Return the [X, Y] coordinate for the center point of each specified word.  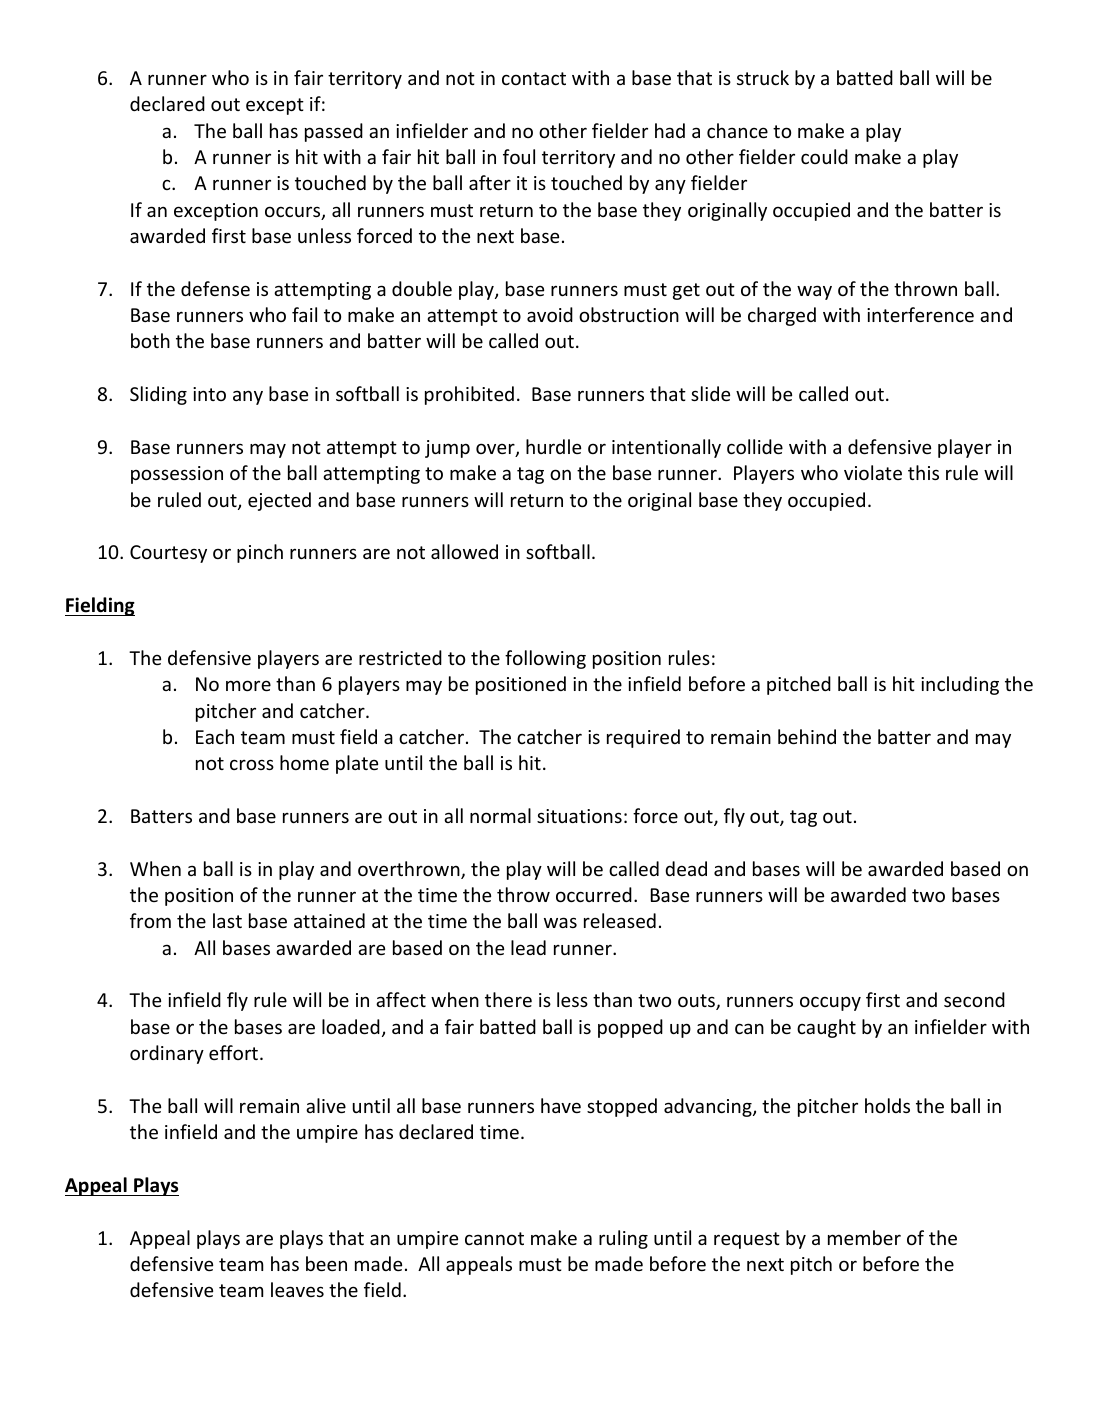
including [960, 685]
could [824, 156]
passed [334, 132]
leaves [297, 1289]
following [545, 659]
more [248, 685]
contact [534, 78]
